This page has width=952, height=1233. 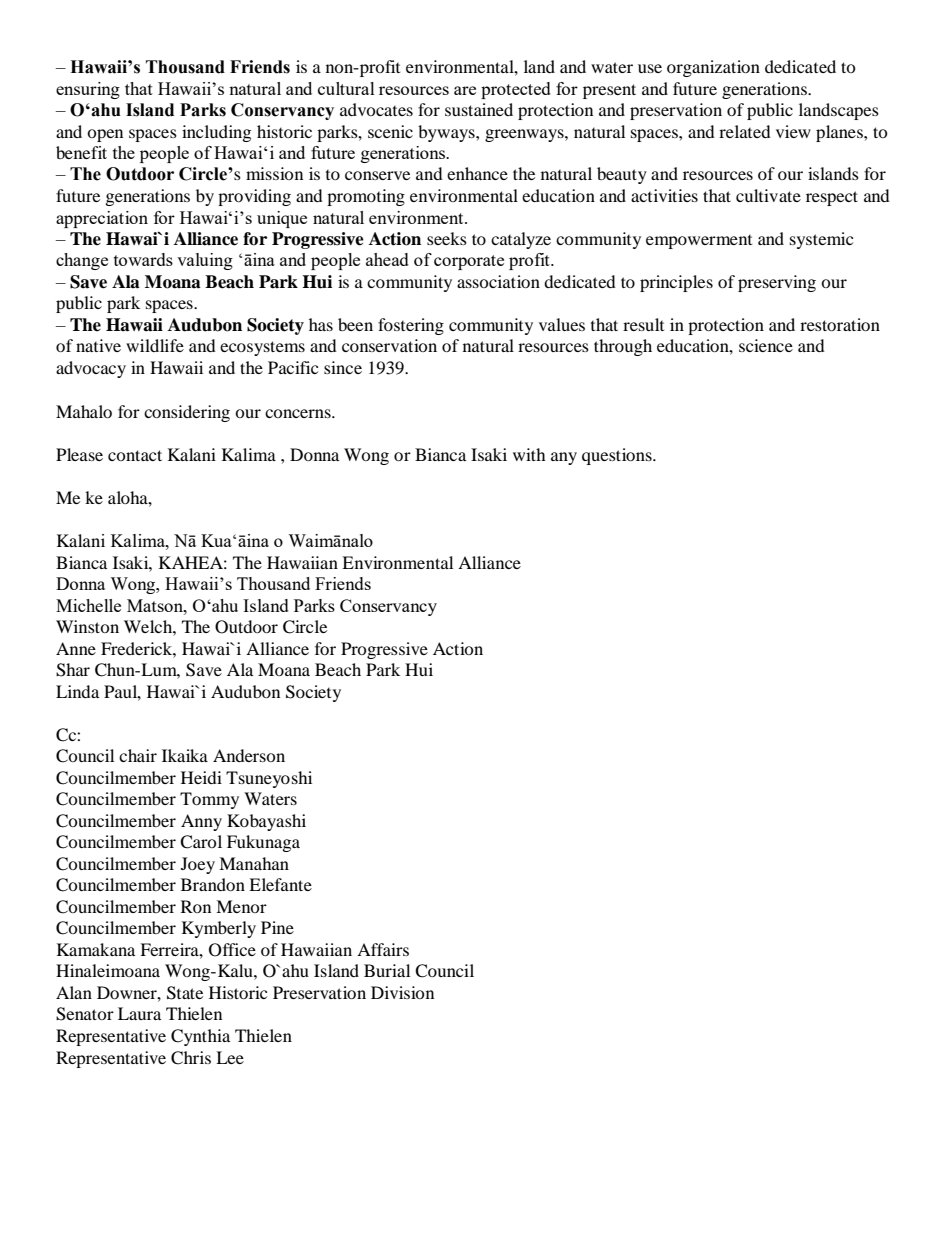 What do you see at coordinates (745, 131) in the page?
I see `related` at bounding box center [745, 131].
